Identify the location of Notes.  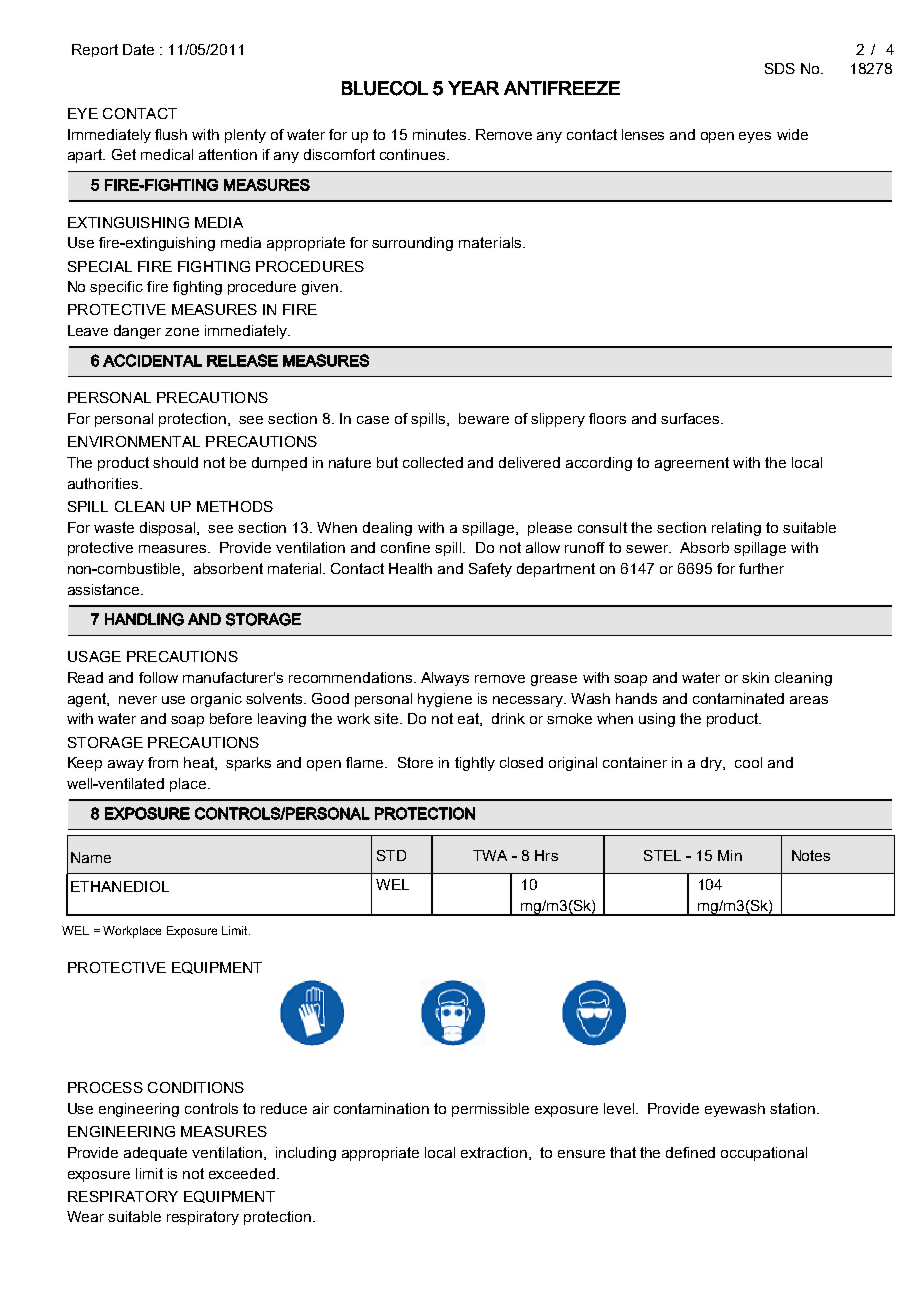
(811, 855).
